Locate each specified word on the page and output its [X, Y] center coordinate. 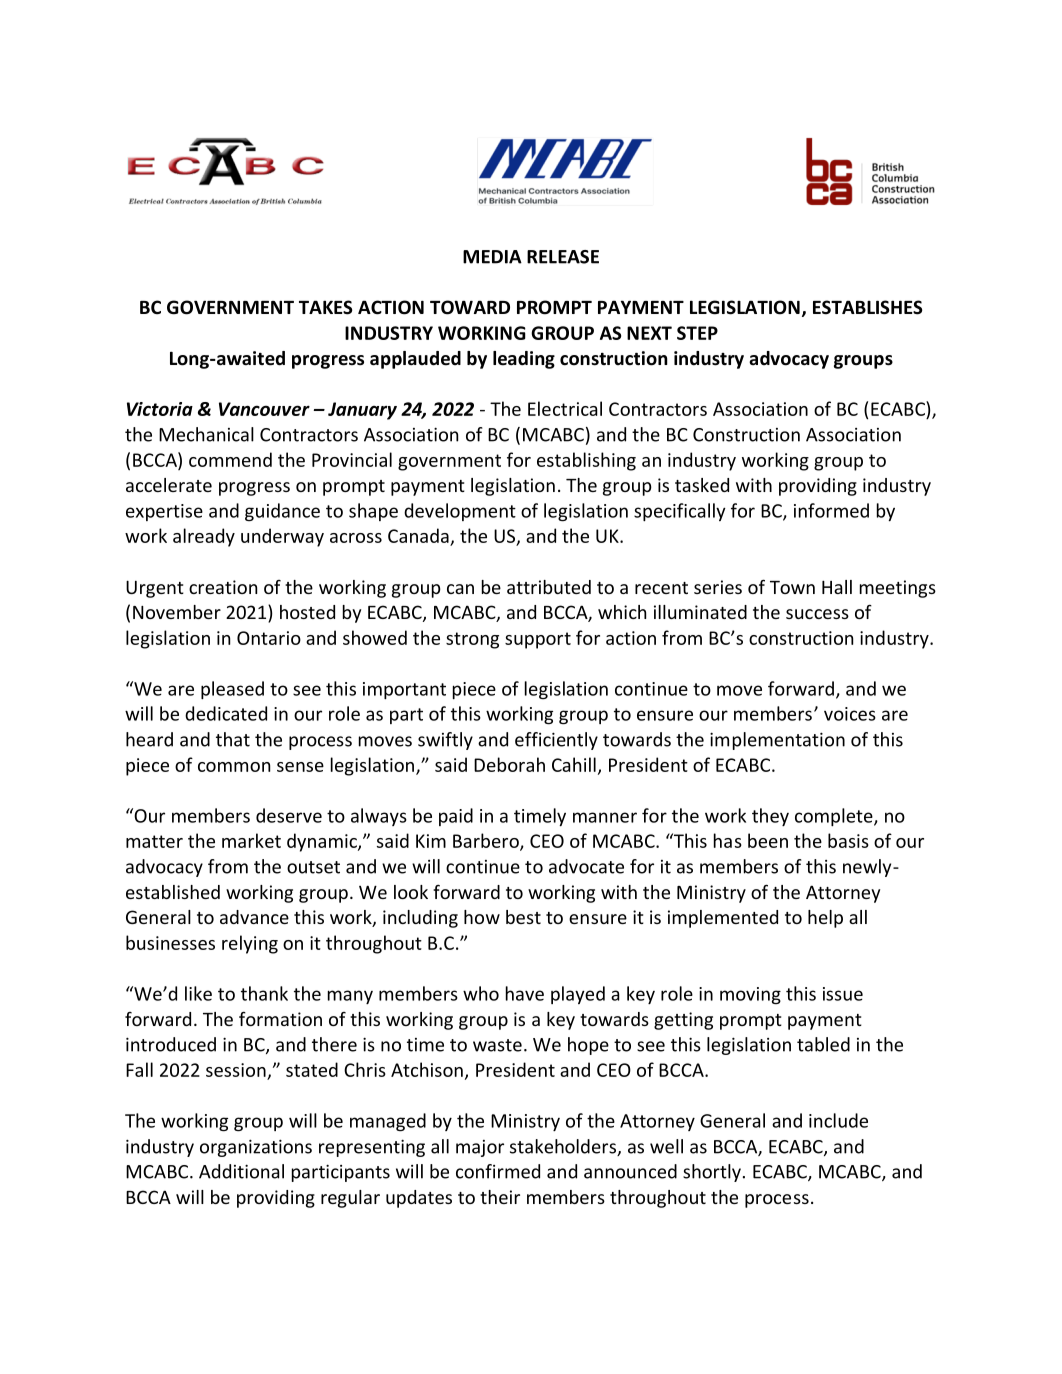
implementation [777, 741]
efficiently [556, 741]
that [233, 739]
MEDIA [492, 257]
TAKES [325, 307]
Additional [241, 1171]
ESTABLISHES [867, 307]
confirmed [498, 1171]
